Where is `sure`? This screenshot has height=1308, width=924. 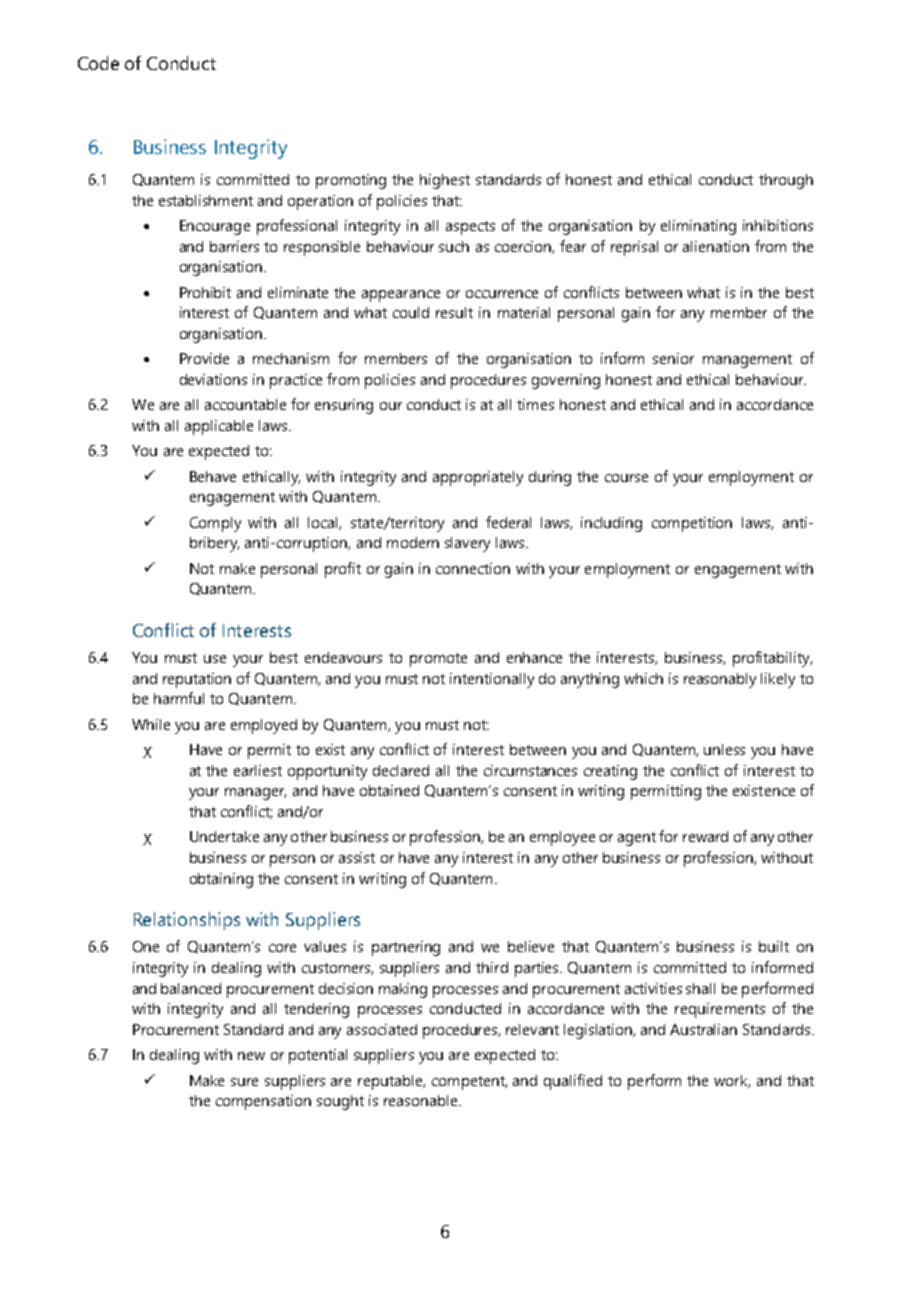
sure is located at coordinates (244, 1082).
